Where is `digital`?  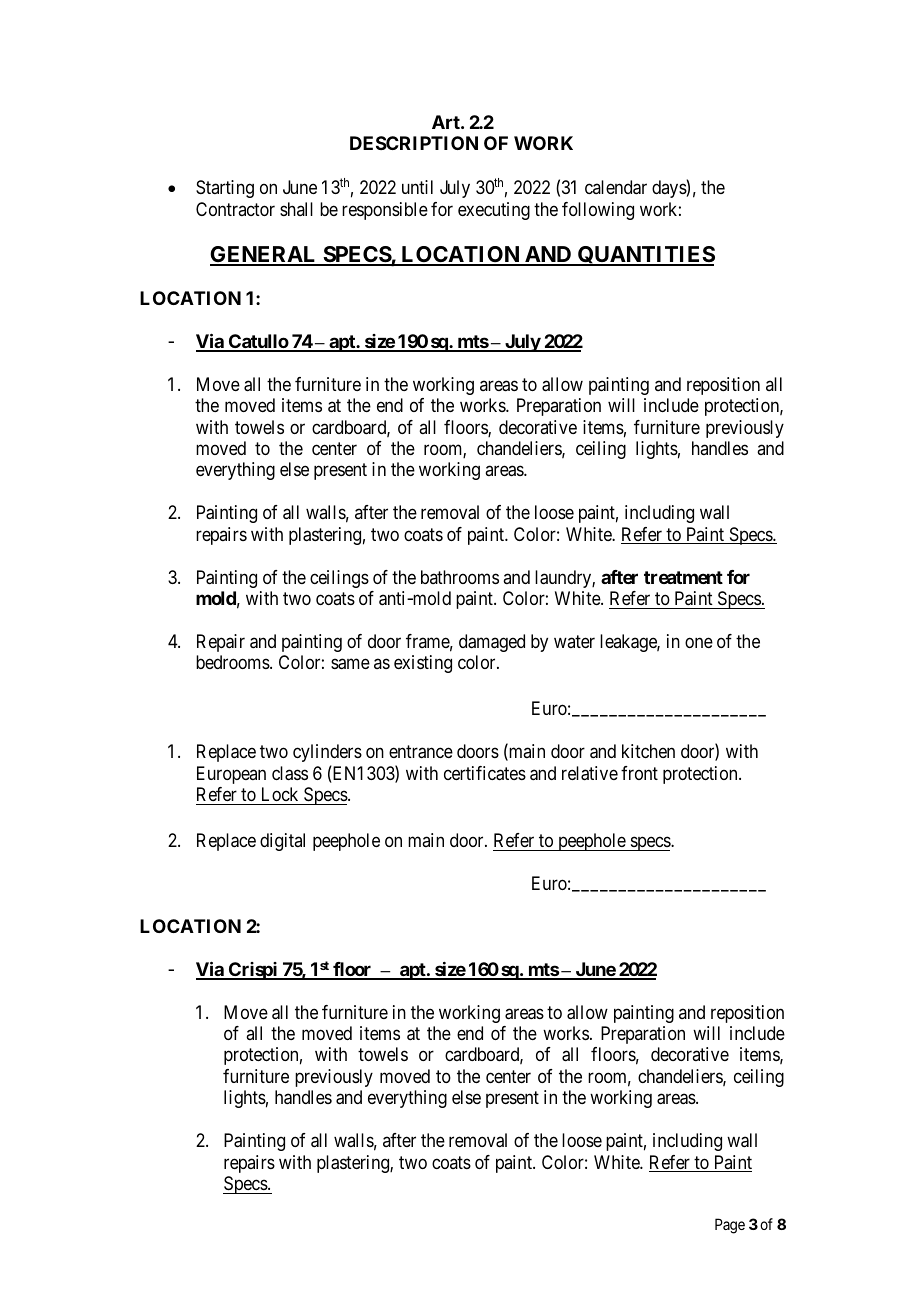 digital is located at coordinates (282, 842).
